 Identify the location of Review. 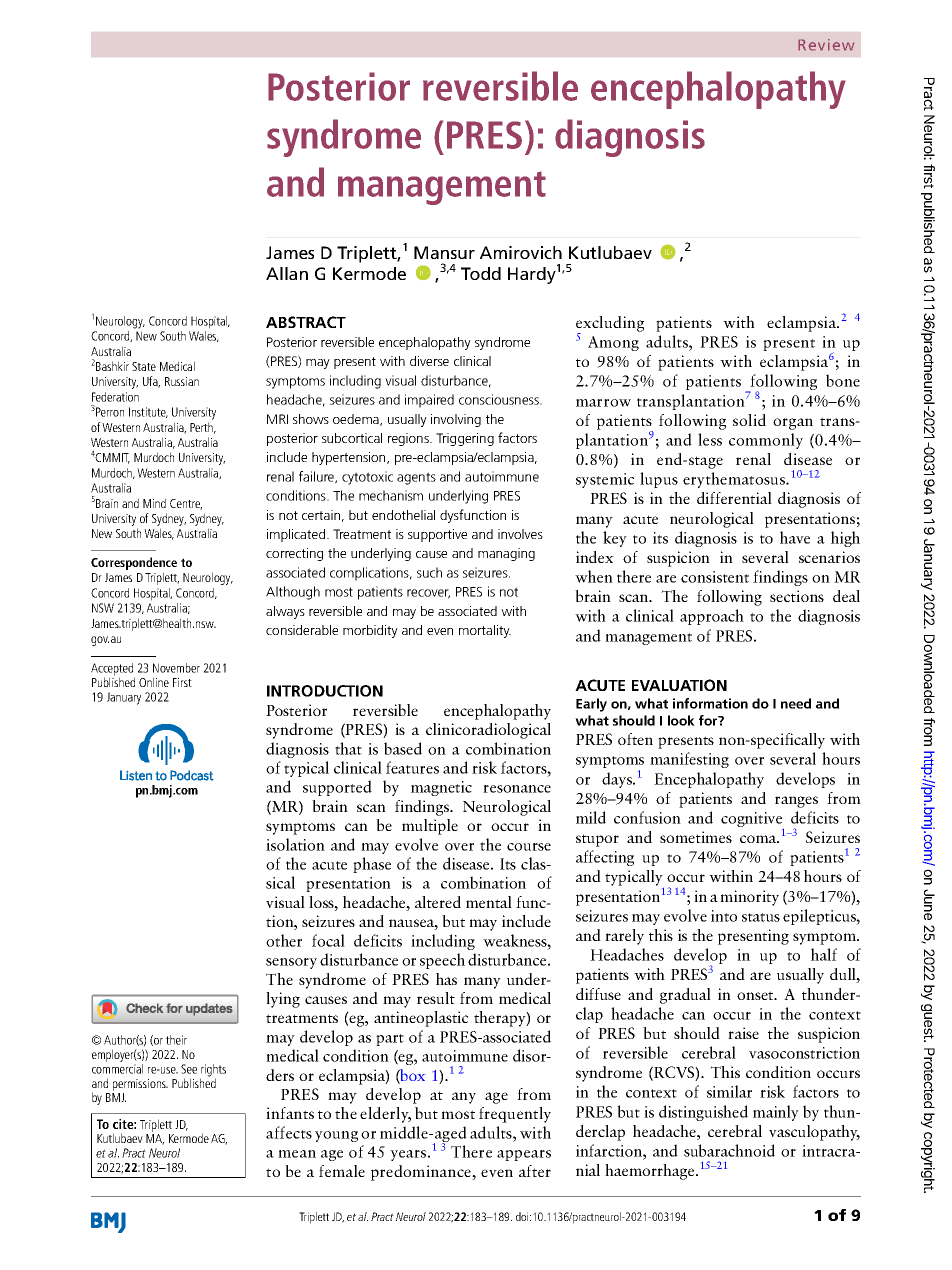
(826, 45).
